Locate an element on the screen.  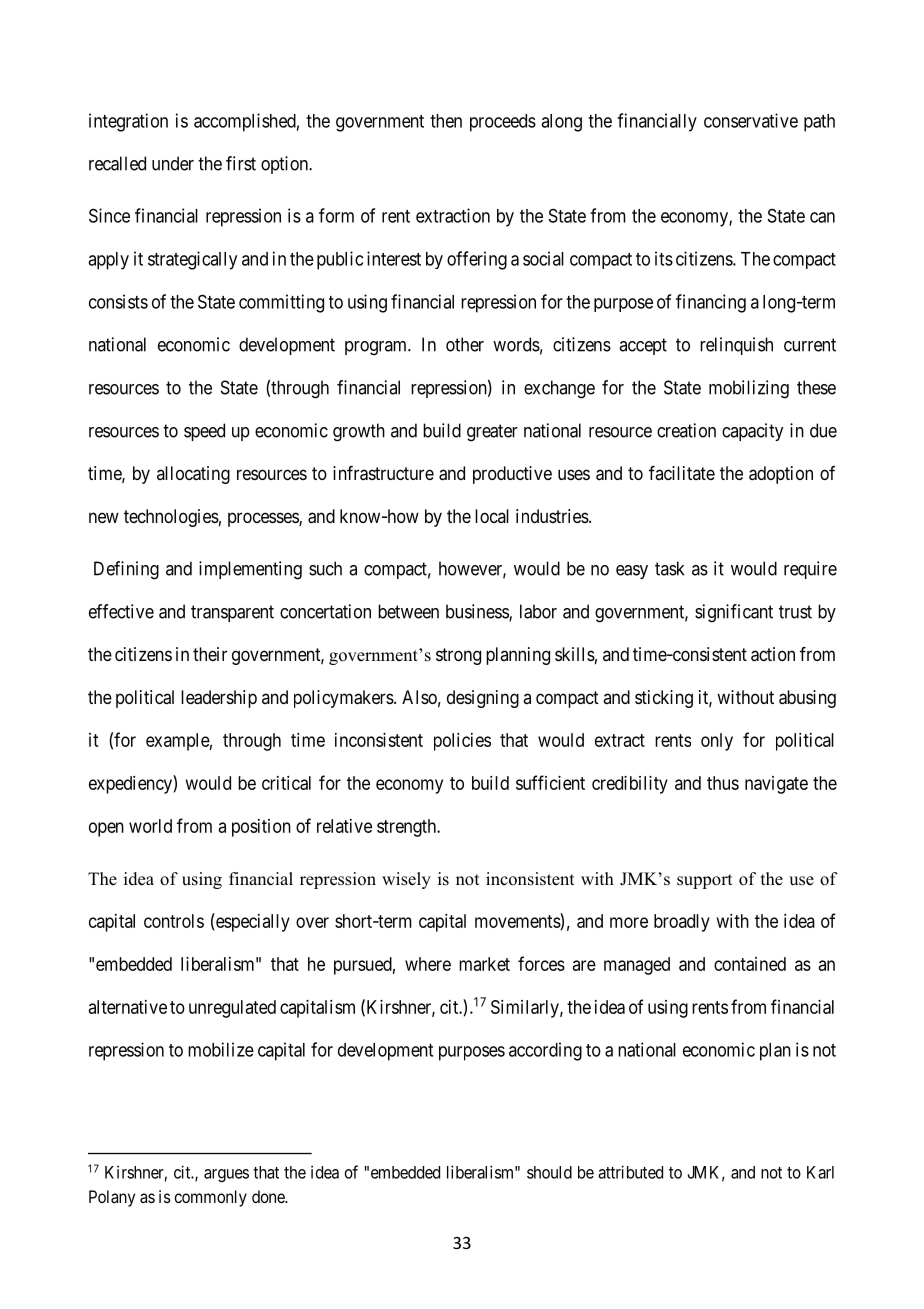
argues is located at coordinates (226, 1175).
